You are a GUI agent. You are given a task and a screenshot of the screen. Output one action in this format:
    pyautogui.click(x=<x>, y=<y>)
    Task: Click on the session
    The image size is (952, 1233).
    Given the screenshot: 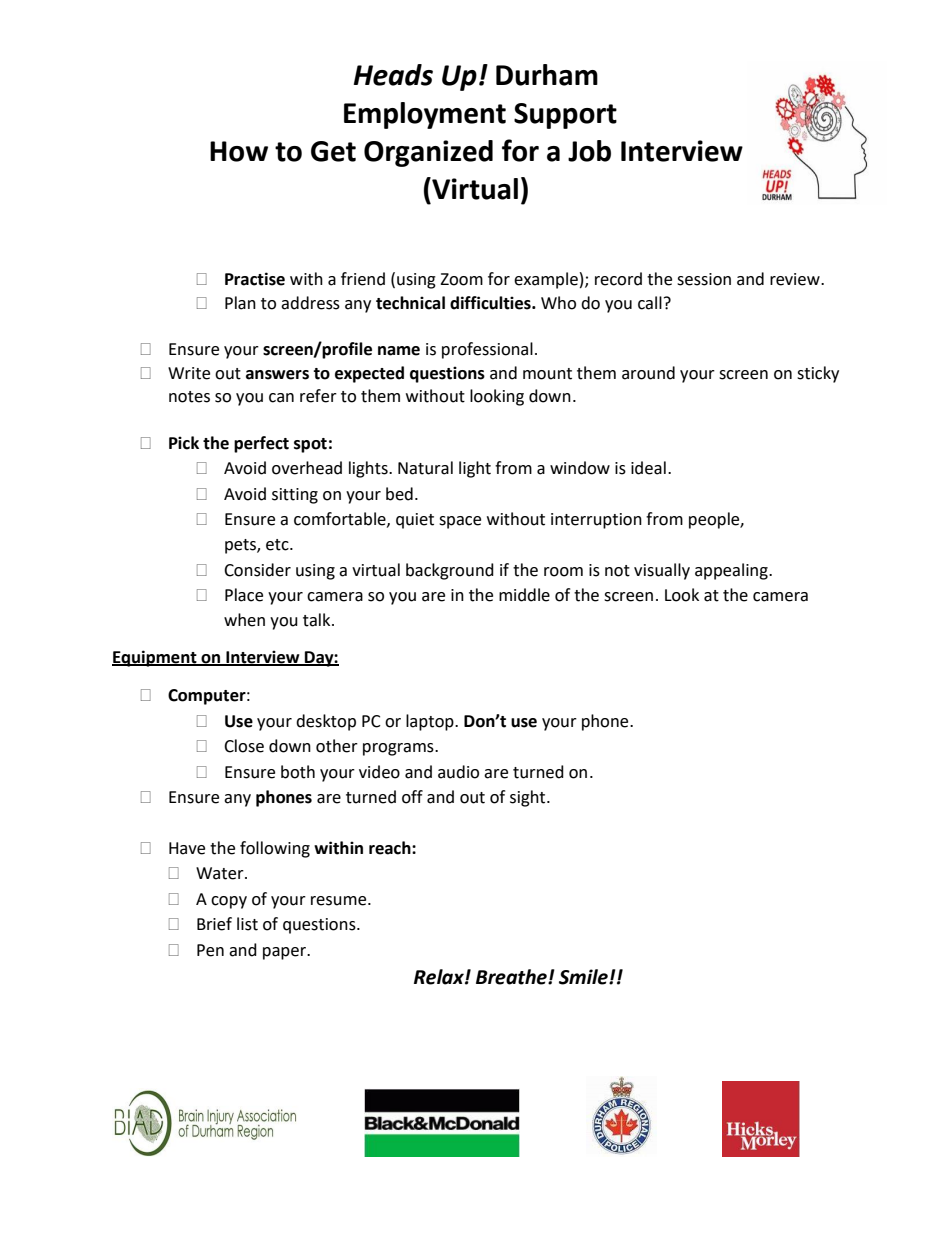 What is the action you would take?
    pyautogui.click(x=704, y=279)
